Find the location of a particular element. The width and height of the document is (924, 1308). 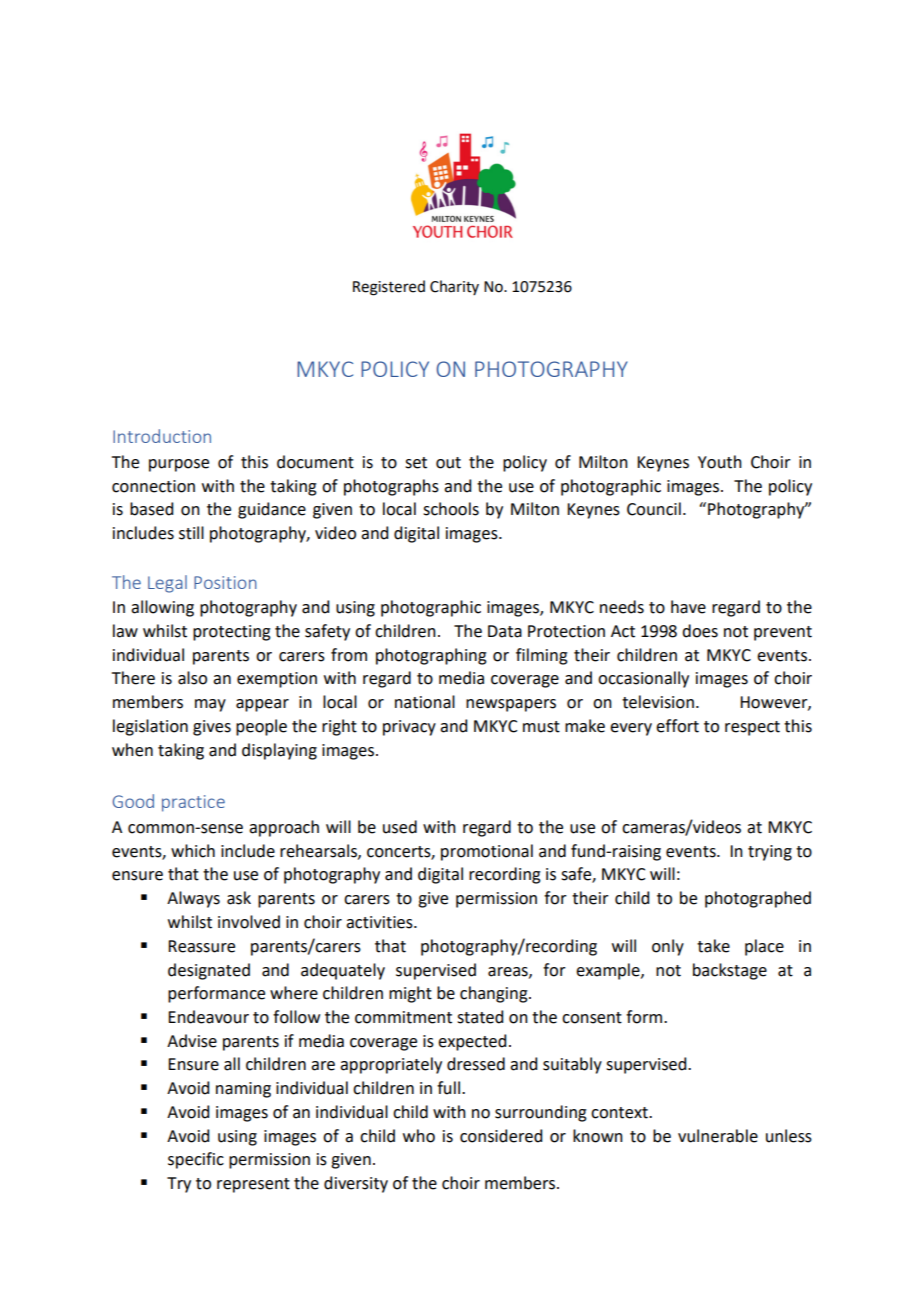

Always is located at coordinates (193, 899).
